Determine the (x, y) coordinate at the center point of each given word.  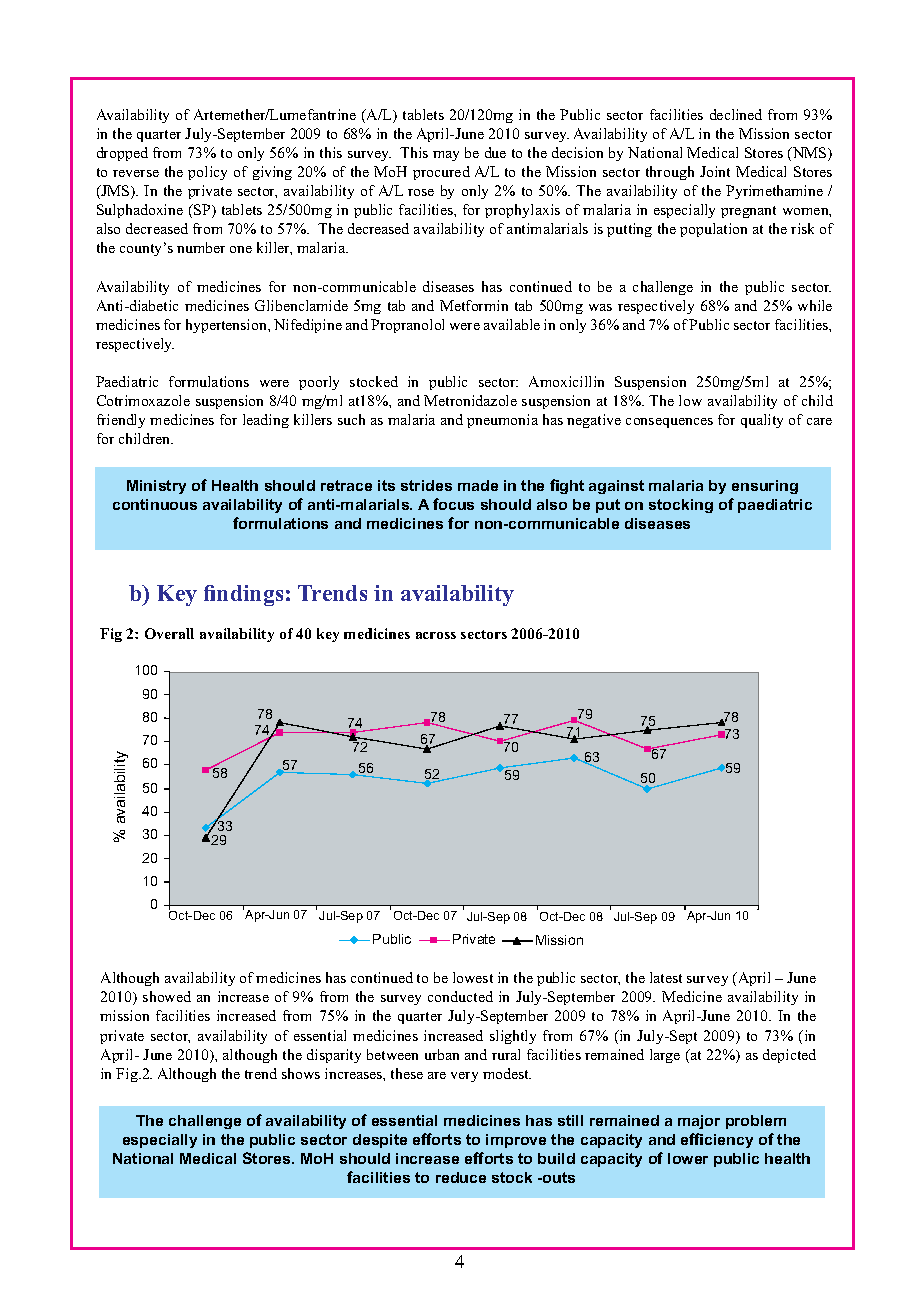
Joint (715, 171)
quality (762, 421)
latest (666, 977)
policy (207, 173)
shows (301, 1073)
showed (167, 996)
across (436, 635)
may (446, 156)
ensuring (765, 487)
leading (266, 421)
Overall (169, 633)
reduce (461, 1177)
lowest (473, 977)
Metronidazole (470, 400)
